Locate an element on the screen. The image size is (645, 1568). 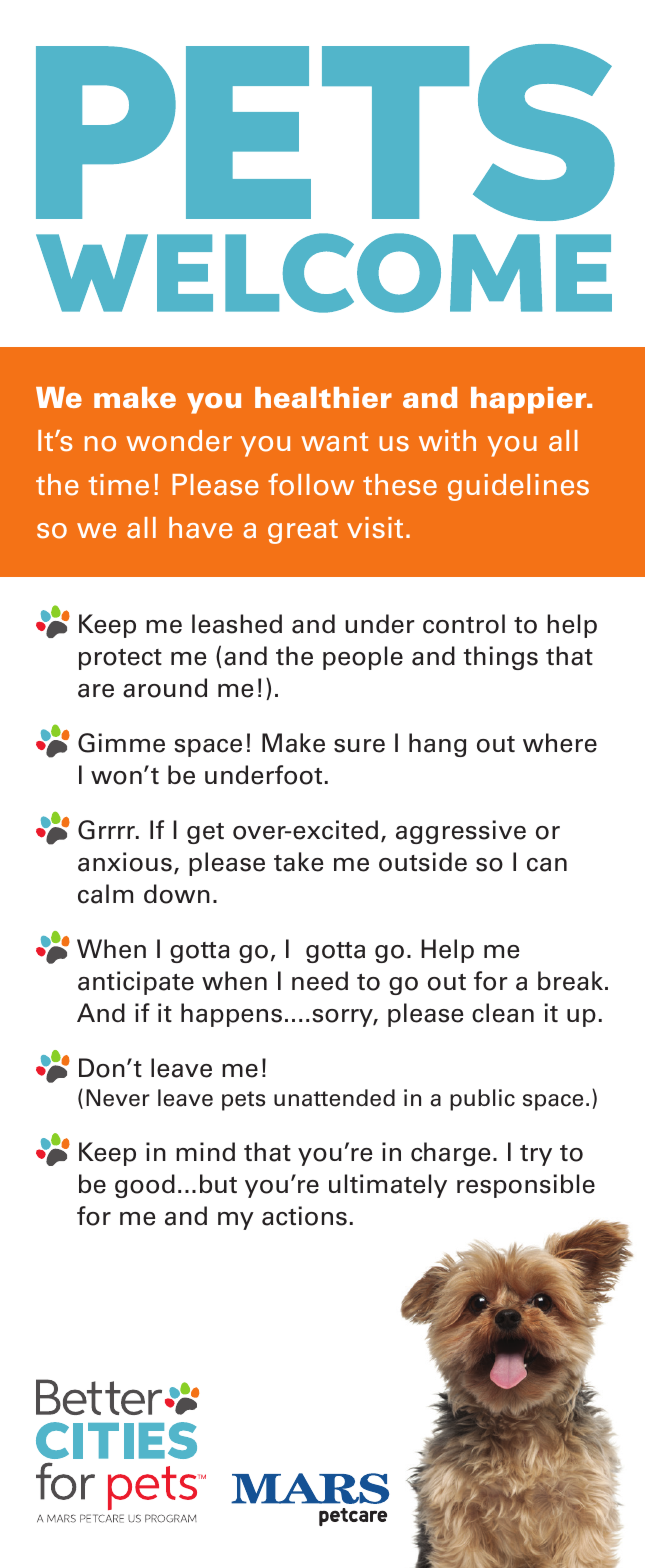
people is located at coordinates (363, 658).
